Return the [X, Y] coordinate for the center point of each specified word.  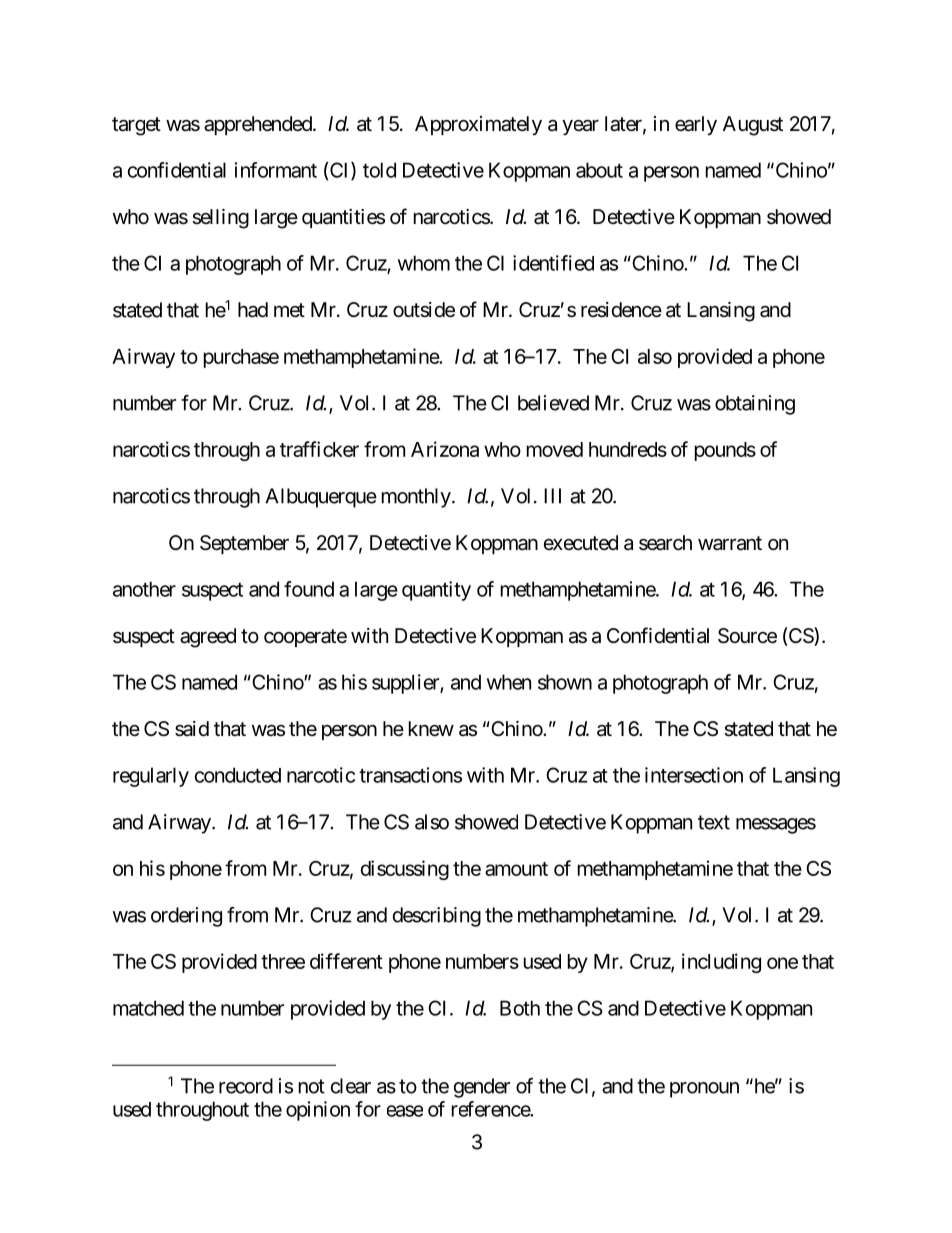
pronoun [704, 1090]
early [696, 125]
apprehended [258, 125]
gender [482, 1088]
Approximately [478, 125]
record [246, 1086]
